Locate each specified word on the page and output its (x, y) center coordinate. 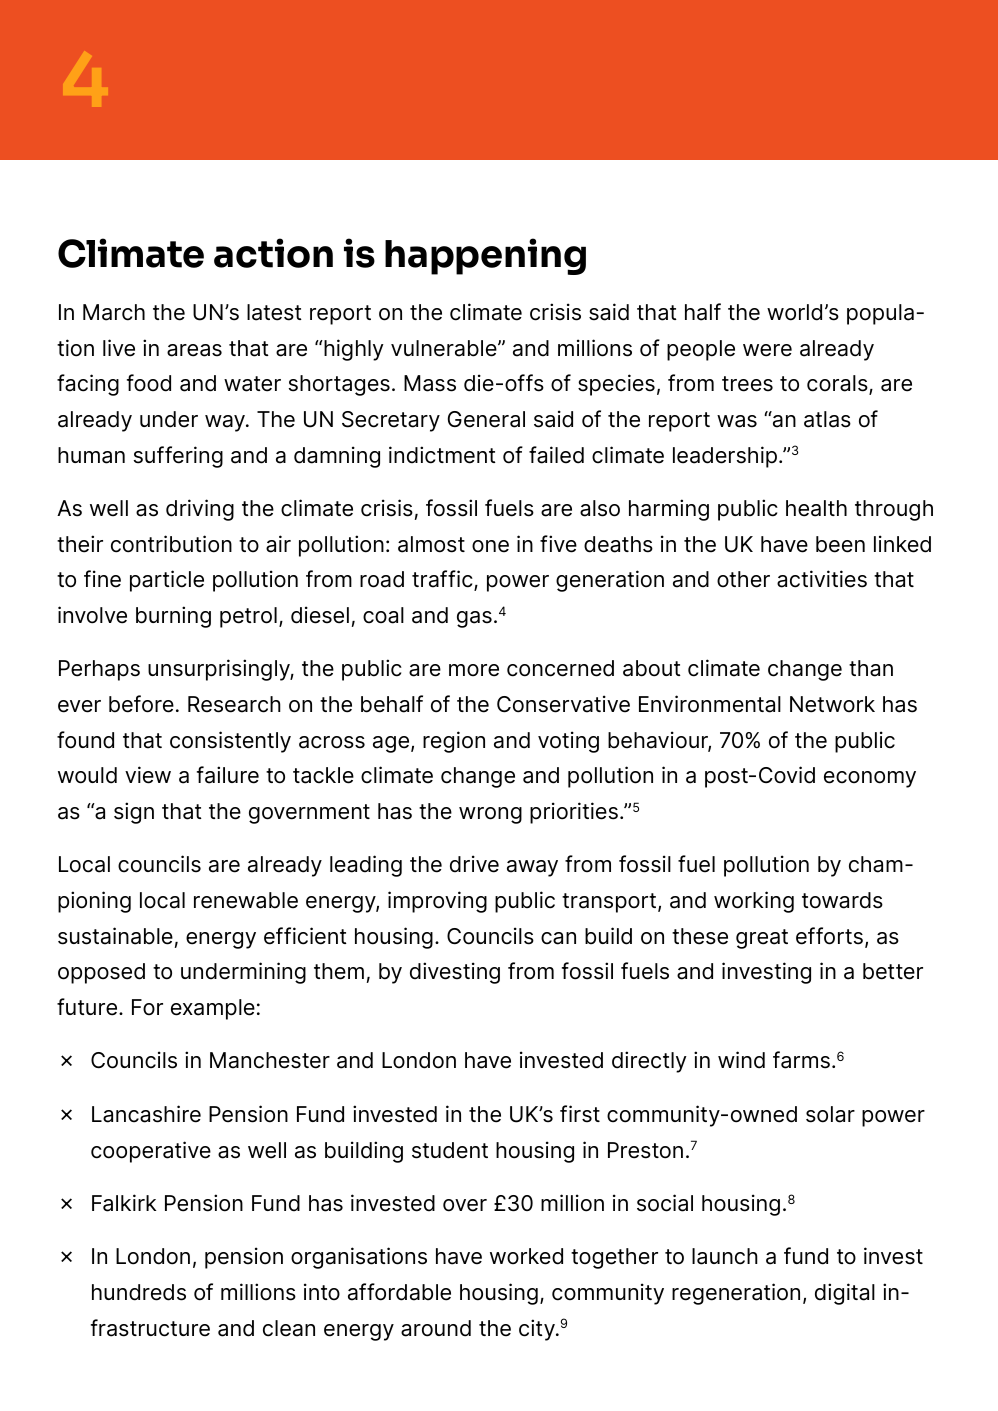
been (840, 544)
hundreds (139, 1292)
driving (200, 510)
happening (485, 256)
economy (870, 779)
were (767, 350)
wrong (490, 815)
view (148, 775)
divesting (455, 973)
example (213, 1009)
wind (741, 1060)
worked (526, 1256)
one (490, 546)
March (114, 312)
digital (845, 1294)
